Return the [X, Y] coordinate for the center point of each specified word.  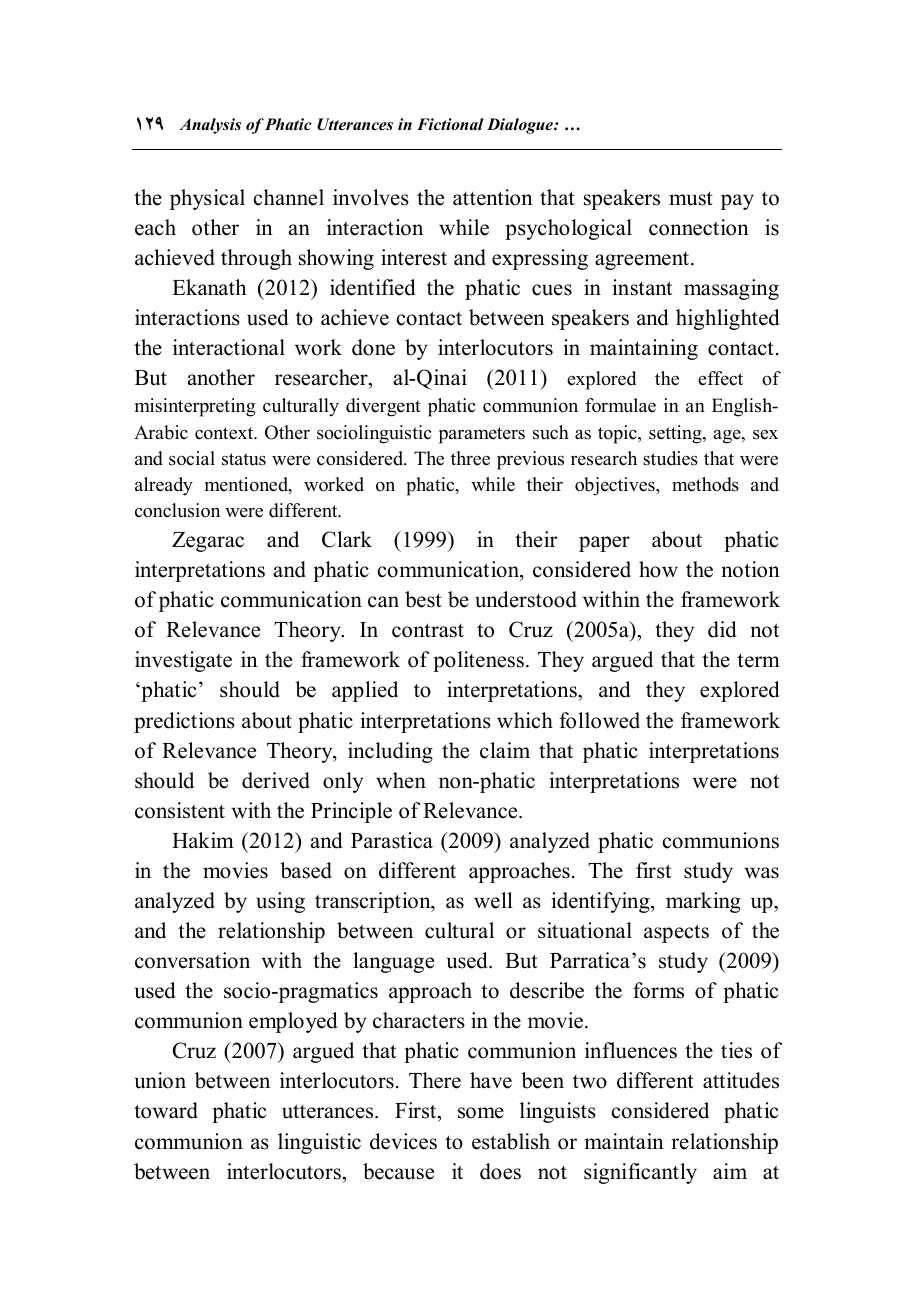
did [722, 629]
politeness [480, 661]
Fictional [450, 124]
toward [166, 1110]
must [691, 198]
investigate [183, 661]
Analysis [210, 126]
